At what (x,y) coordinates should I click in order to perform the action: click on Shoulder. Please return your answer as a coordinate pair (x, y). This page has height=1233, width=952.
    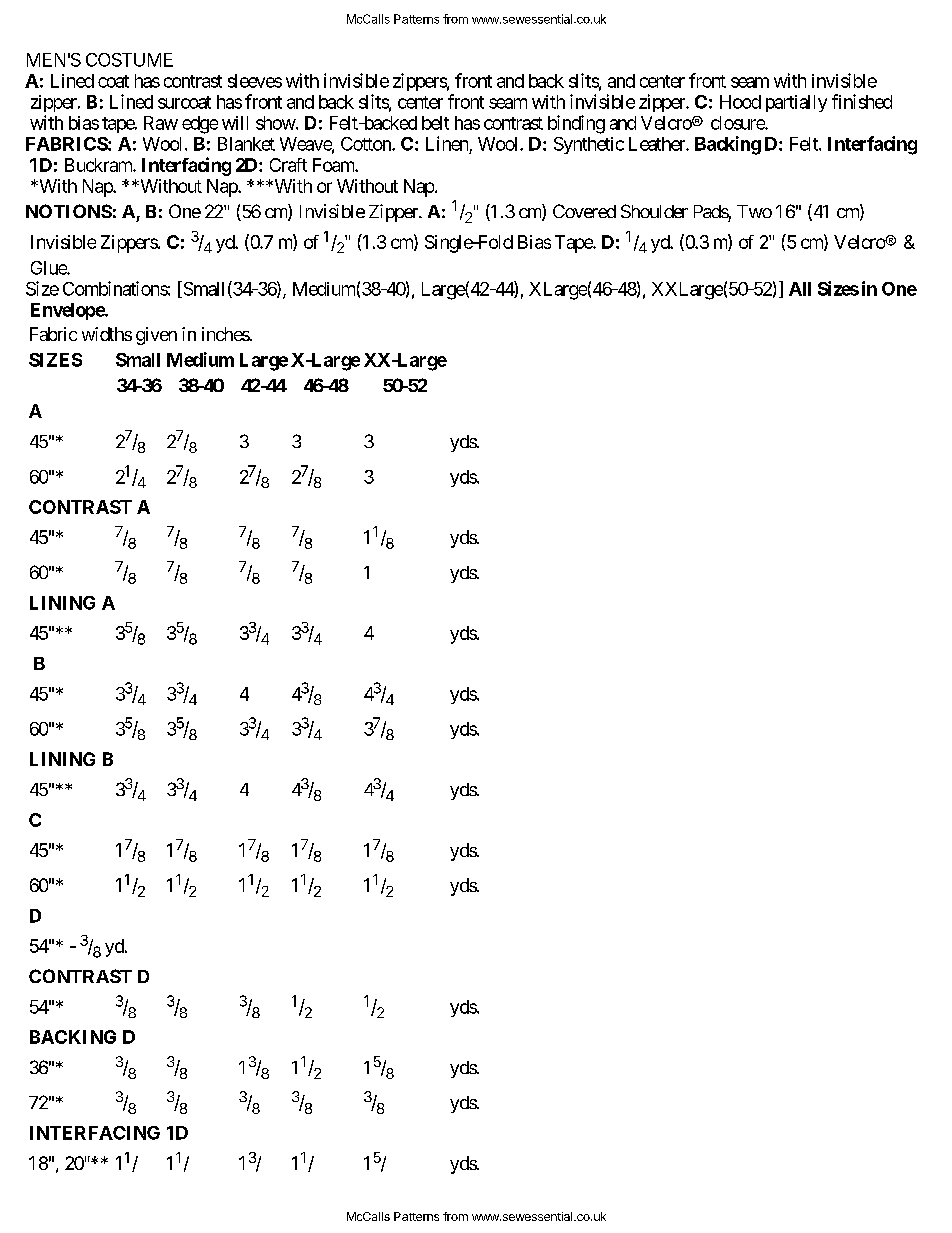
    Looking at the image, I should click on (654, 211).
